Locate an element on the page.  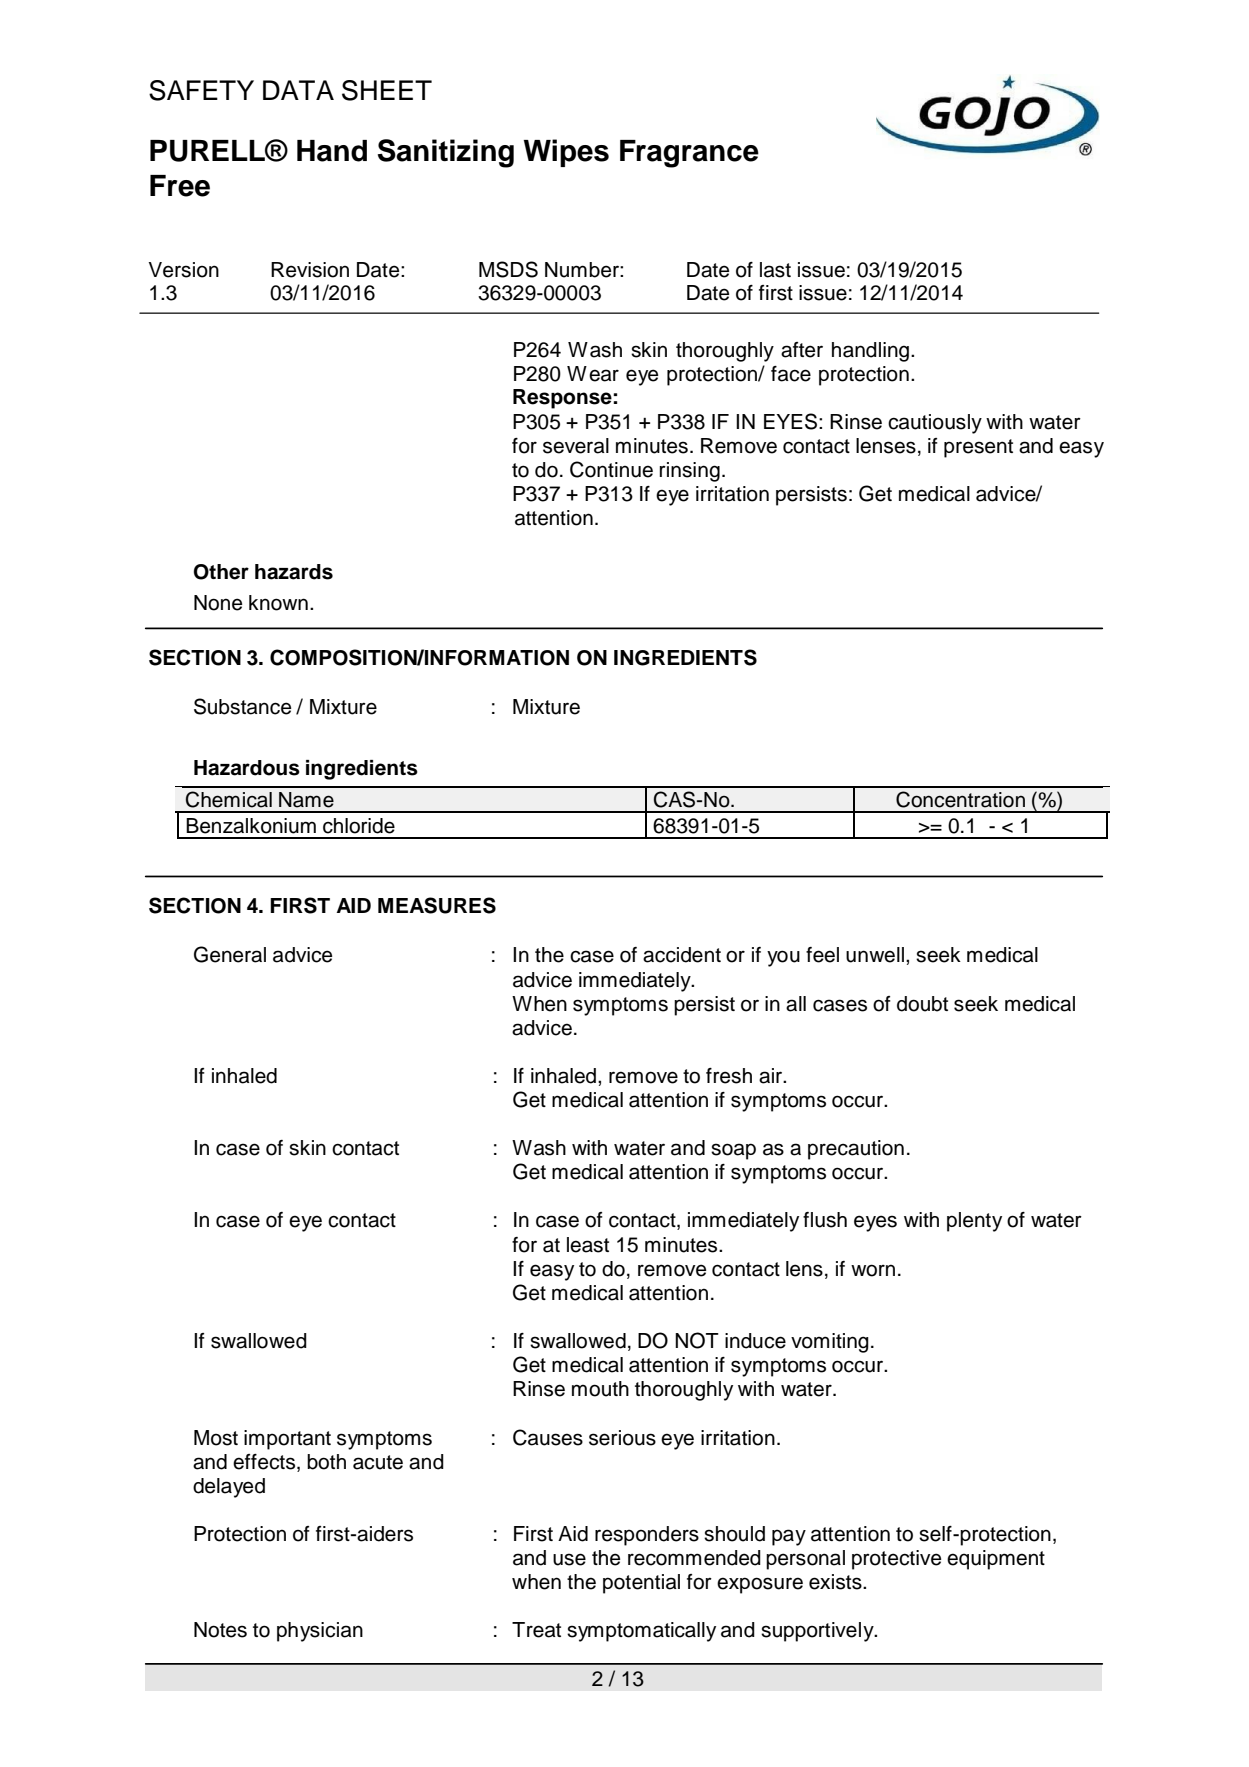
last is located at coordinates (775, 270).
